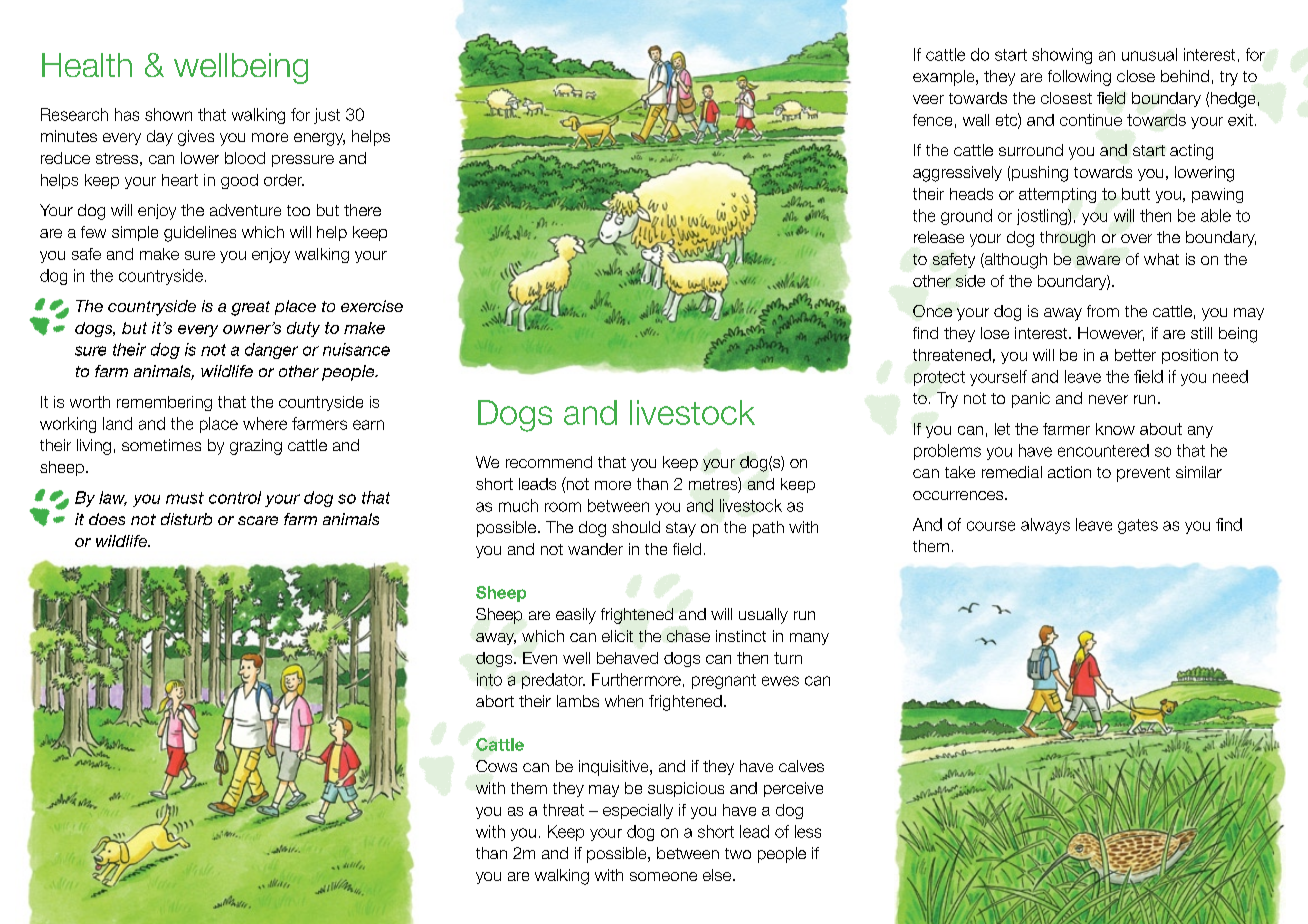  I want to click on veer, so click(928, 99).
